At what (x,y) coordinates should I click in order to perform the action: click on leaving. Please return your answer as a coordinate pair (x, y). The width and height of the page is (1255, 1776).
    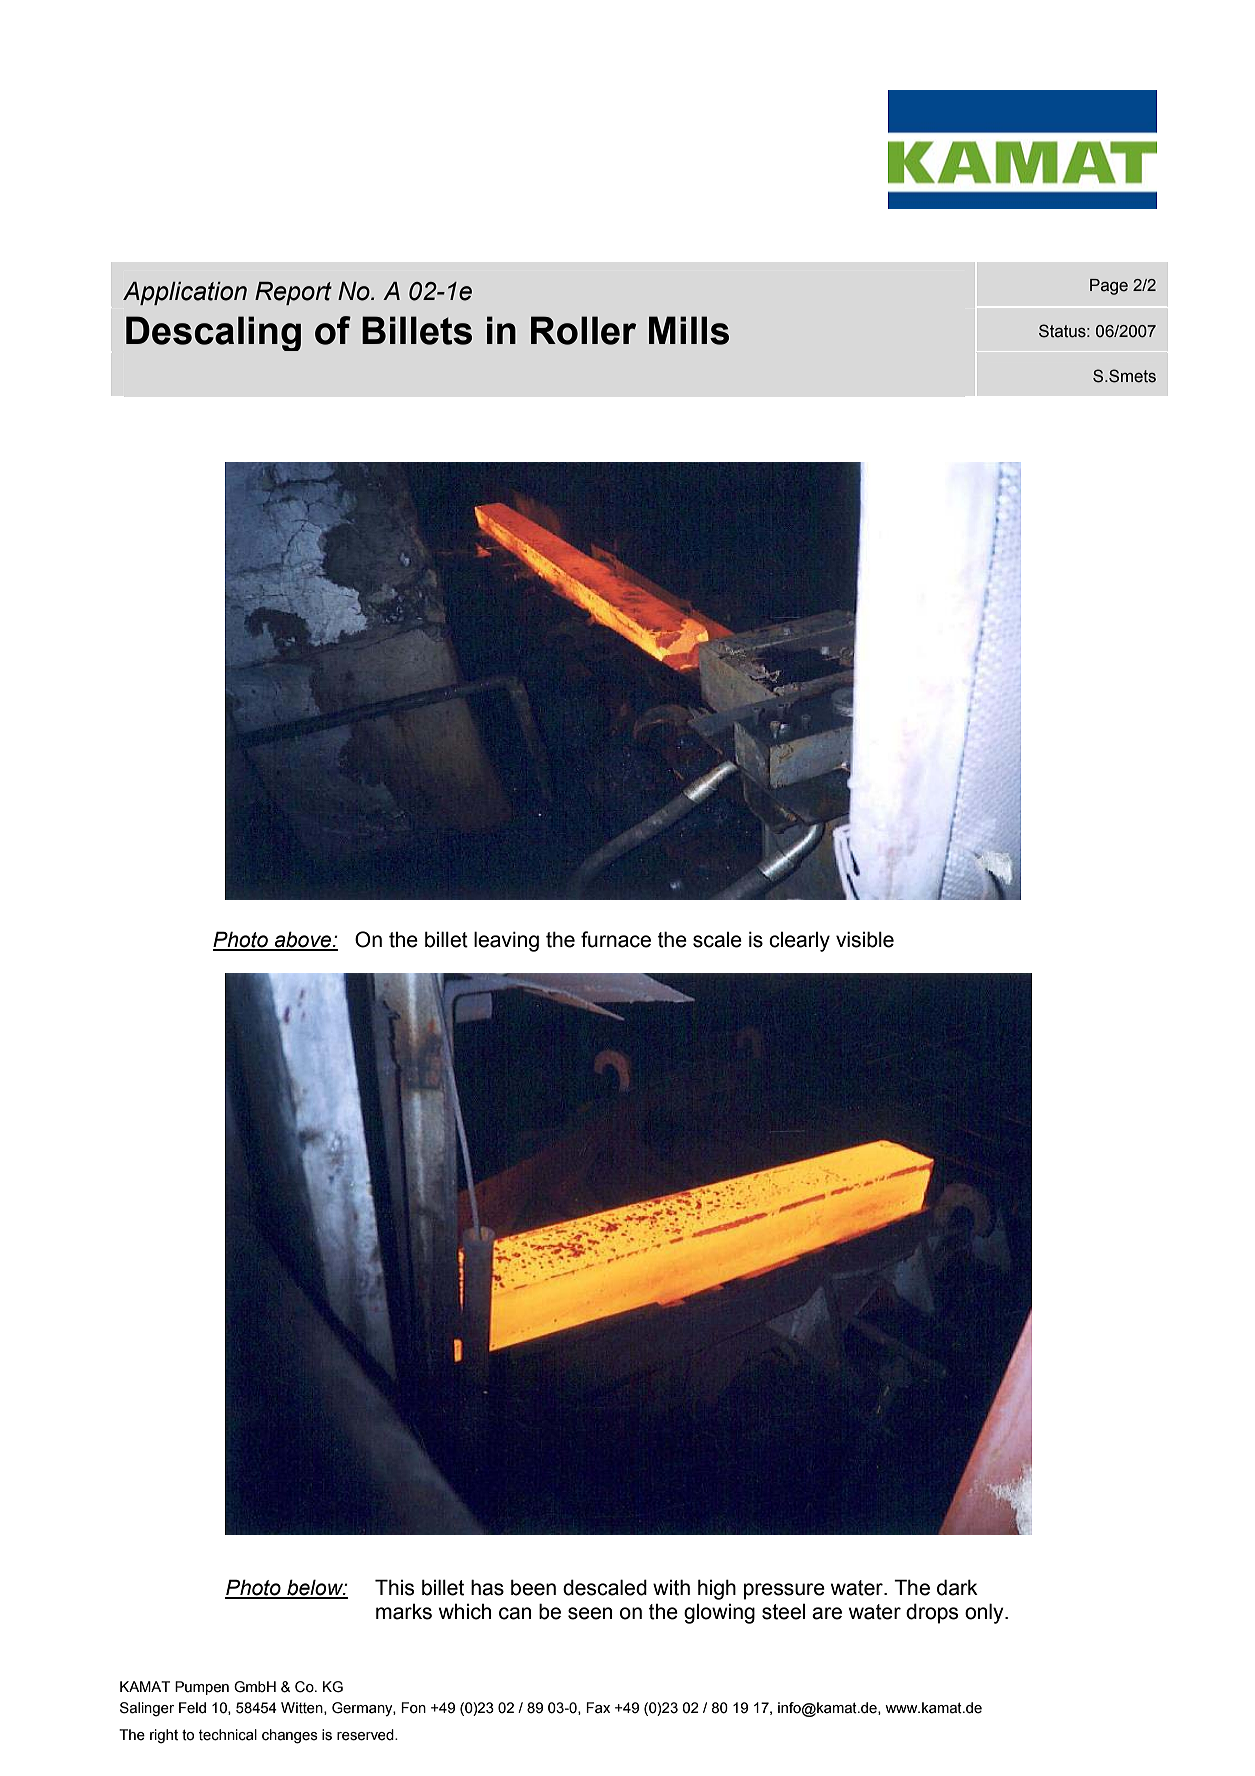
    Looking at the image, I should click on (506, 941).
